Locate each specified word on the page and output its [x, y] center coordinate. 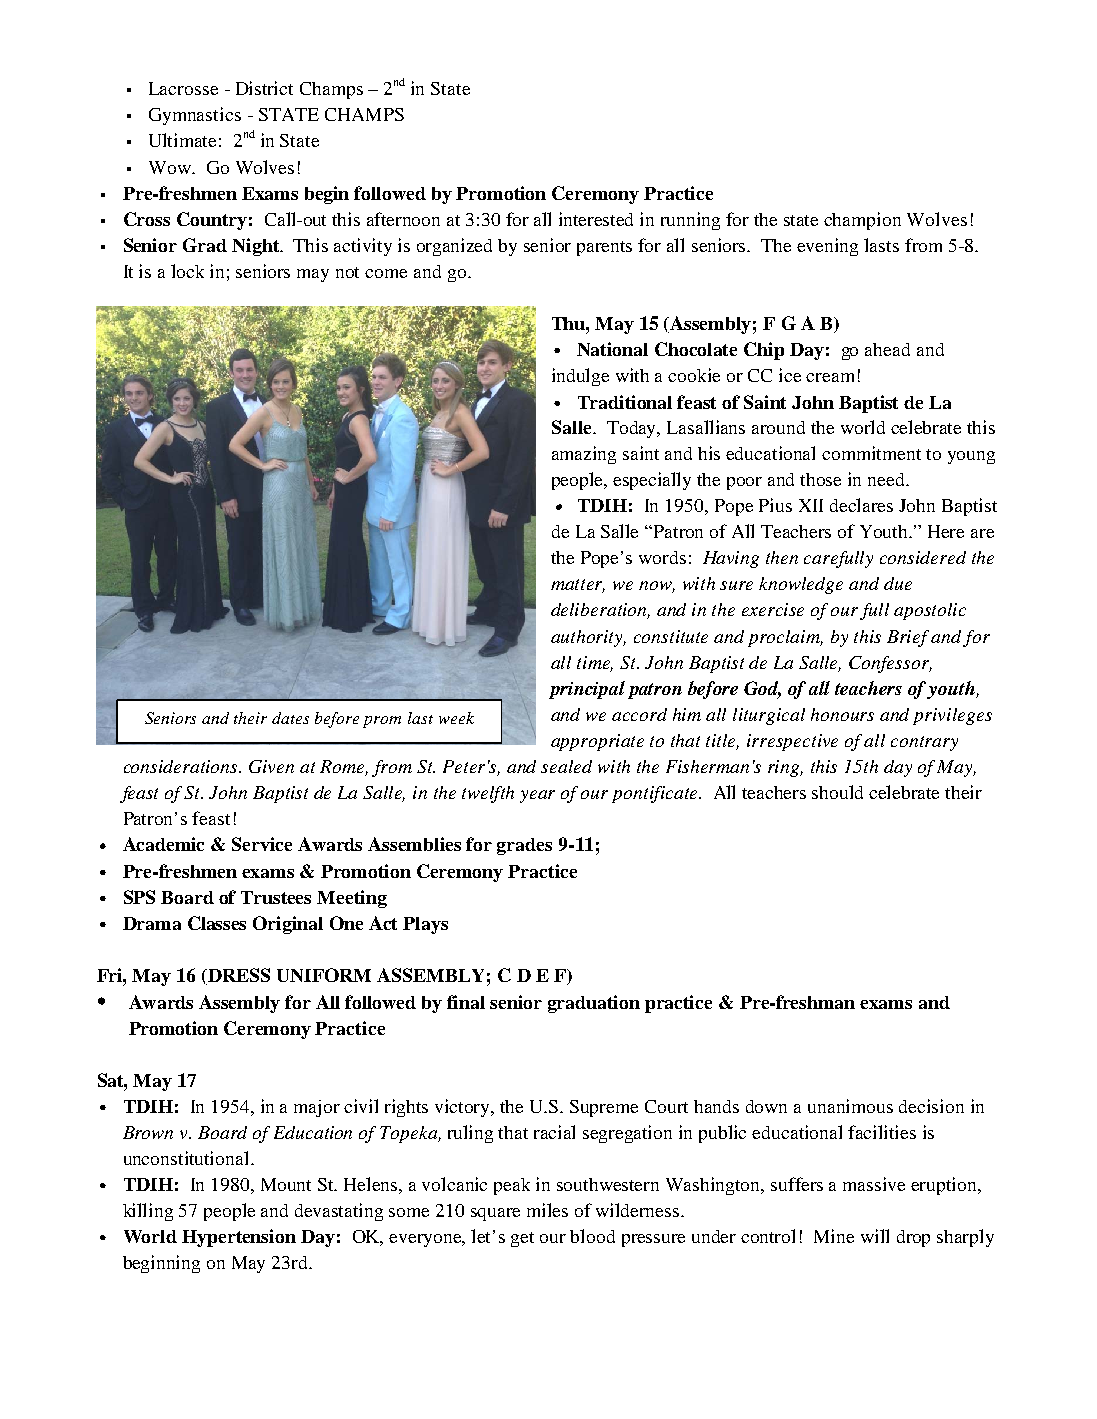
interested [596, 219]
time [595, 663]
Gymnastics [195, 116]
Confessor [890, 664]
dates [290, 718]
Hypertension [239, 1238]
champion [862, 221]
